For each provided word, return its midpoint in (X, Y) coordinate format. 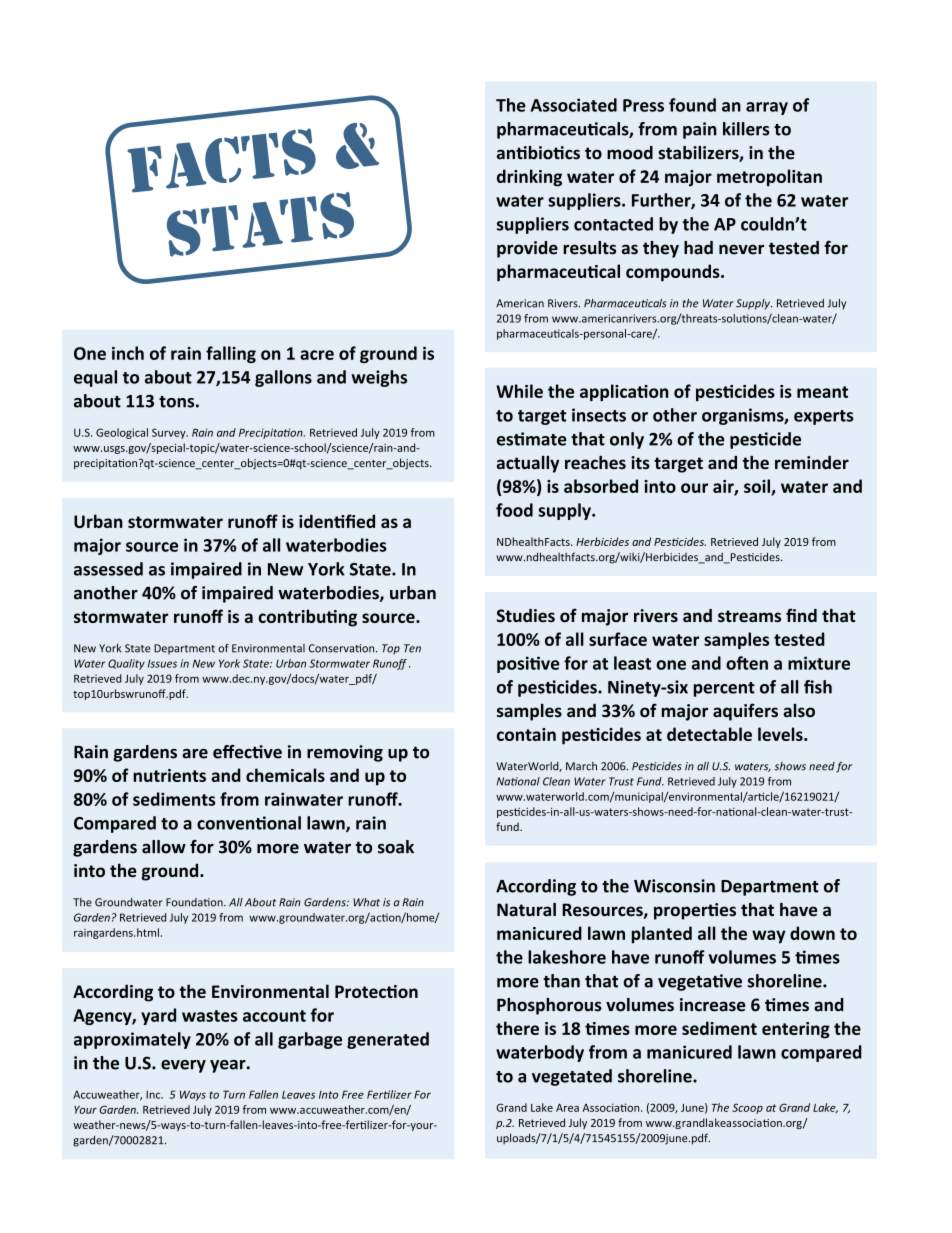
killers (746, 129)
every (183, 1066)
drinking (529, 178)
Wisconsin (674, 886)
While (519, 391)
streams (749, 616)
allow (164, 847)
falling (231, 354)
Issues (162, 663)
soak (396, 847)
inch (128, 353)
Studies (526, 615)
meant (822, 392)
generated (388, 1040)
